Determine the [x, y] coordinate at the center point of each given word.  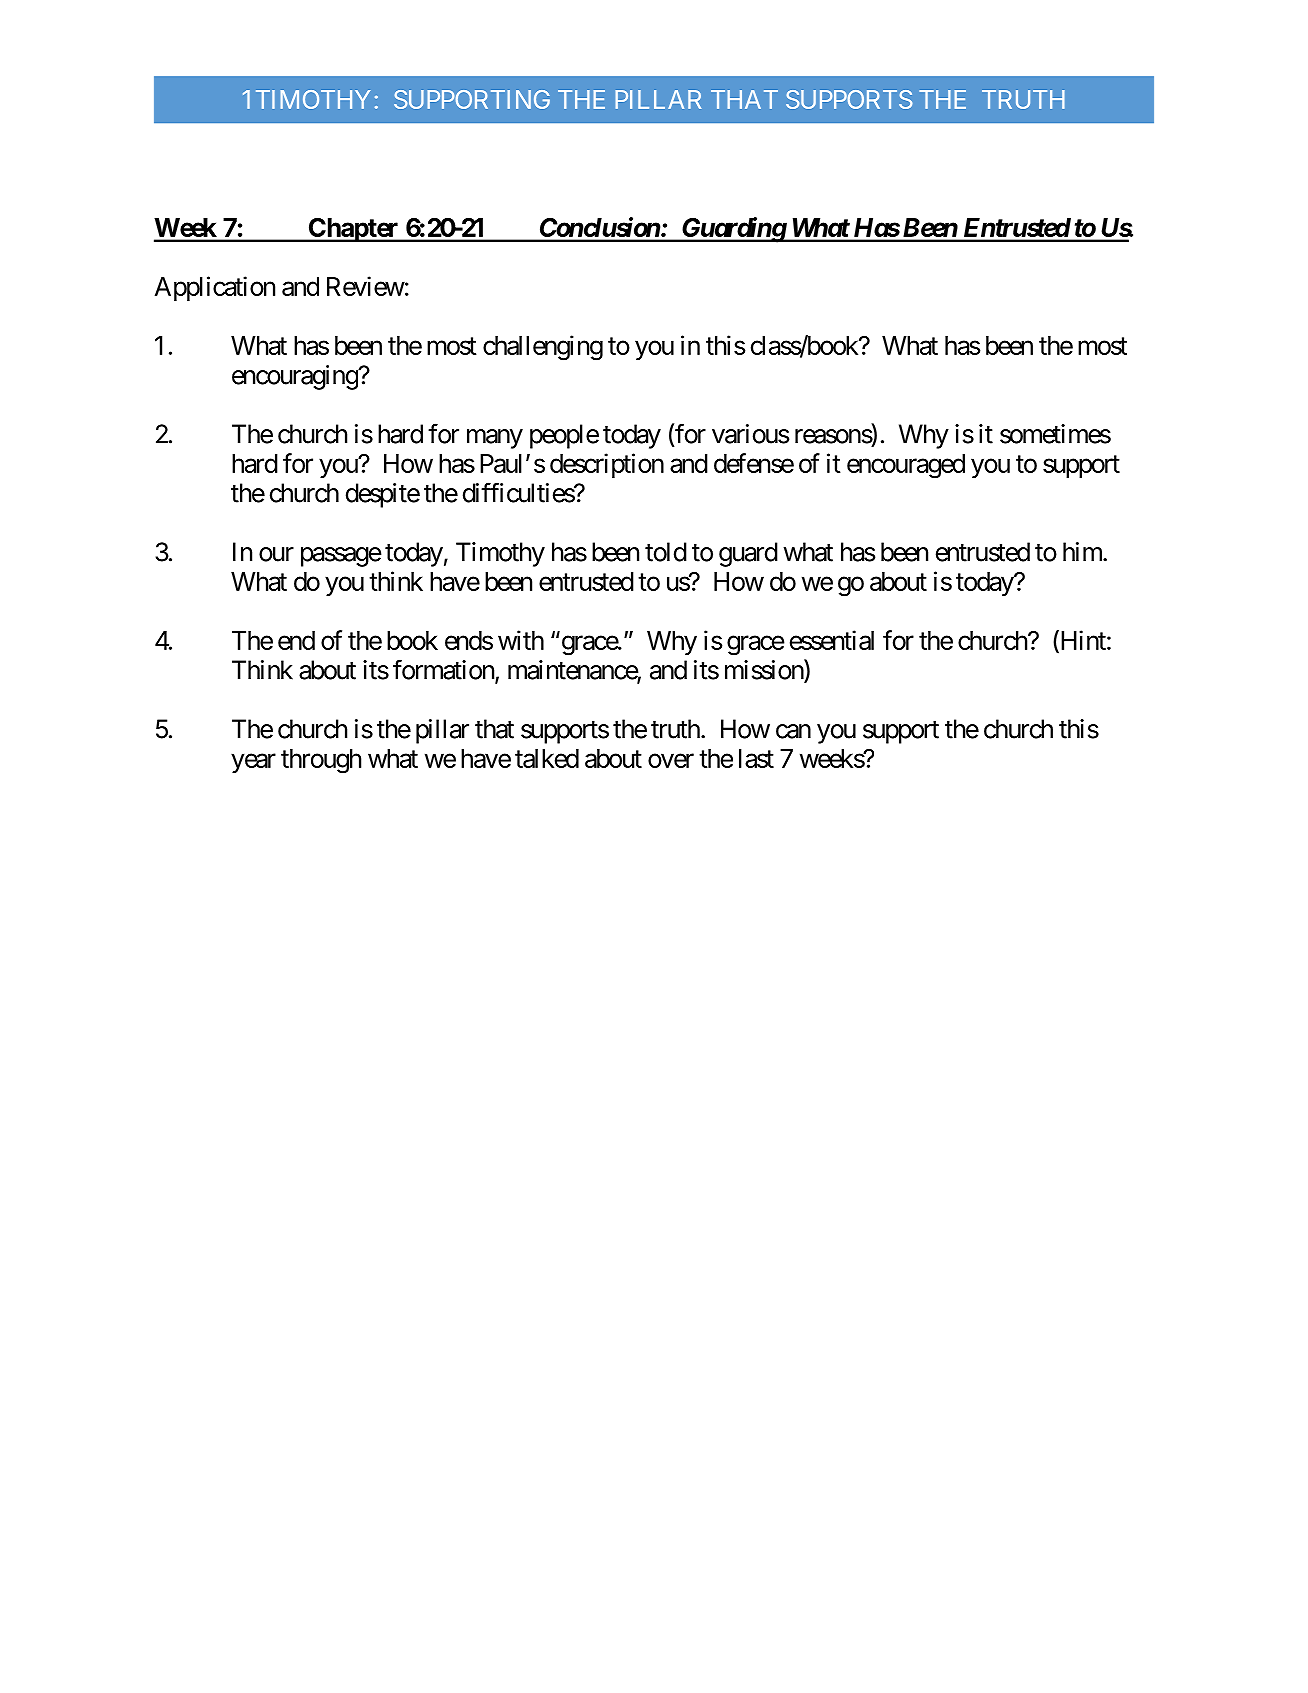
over [671, 760]
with [521, 640]
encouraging [295, 377]
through [321, 761]
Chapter [354, 230]
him [1083, 552]
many [495, 439]
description [607, 465]
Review [366, 286]
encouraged [906, 466]
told [666, 552]
